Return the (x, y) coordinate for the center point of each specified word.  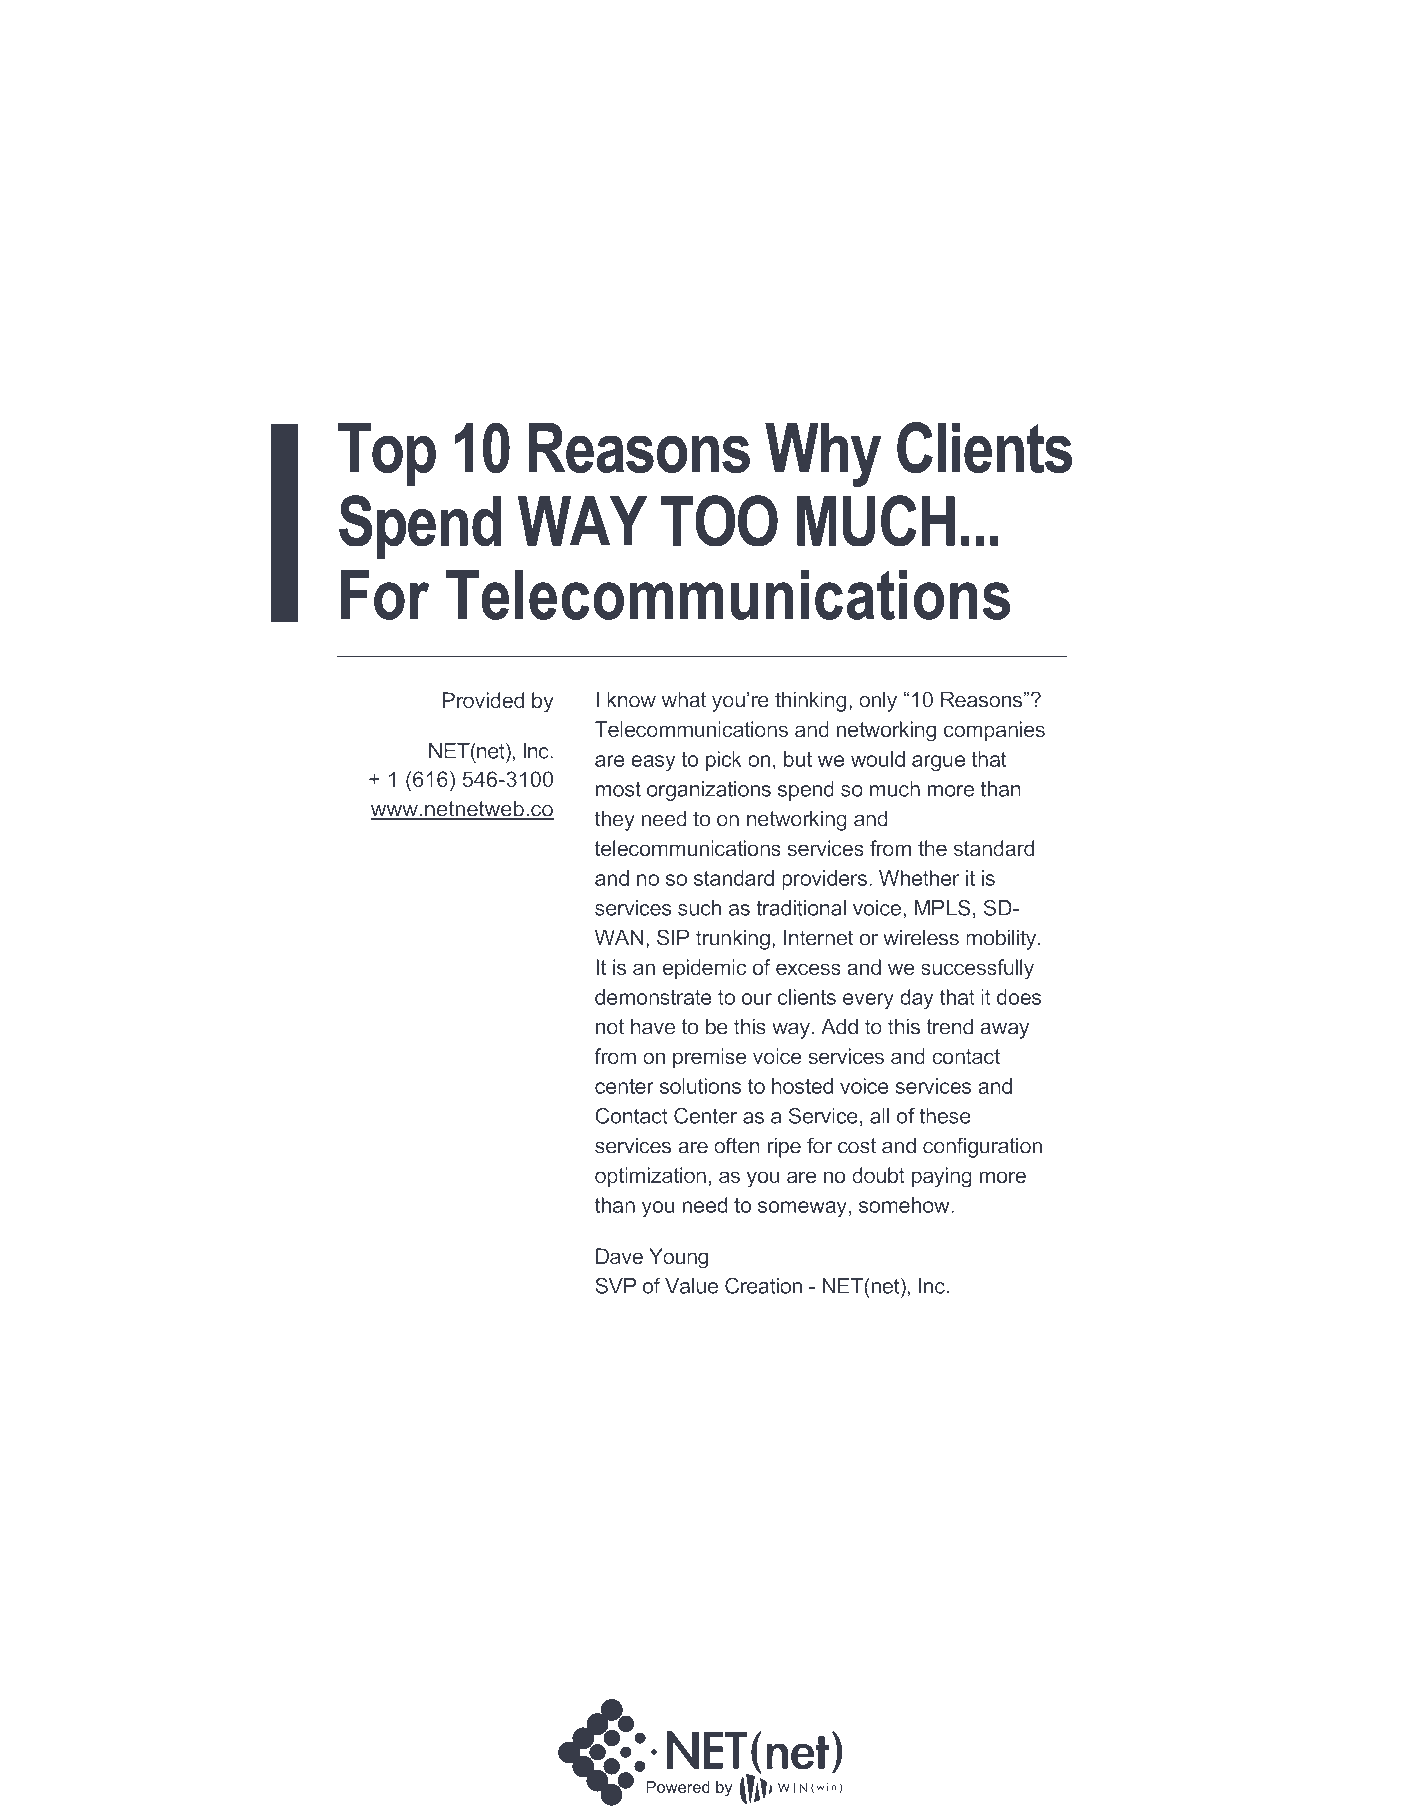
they (615, 820)
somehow (905, 1205)
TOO (719, 521)
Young (678, 1258)
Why (823, 455)
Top (387, 454)
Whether (919, 878)
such (699, 908)
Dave (619, 1256)
